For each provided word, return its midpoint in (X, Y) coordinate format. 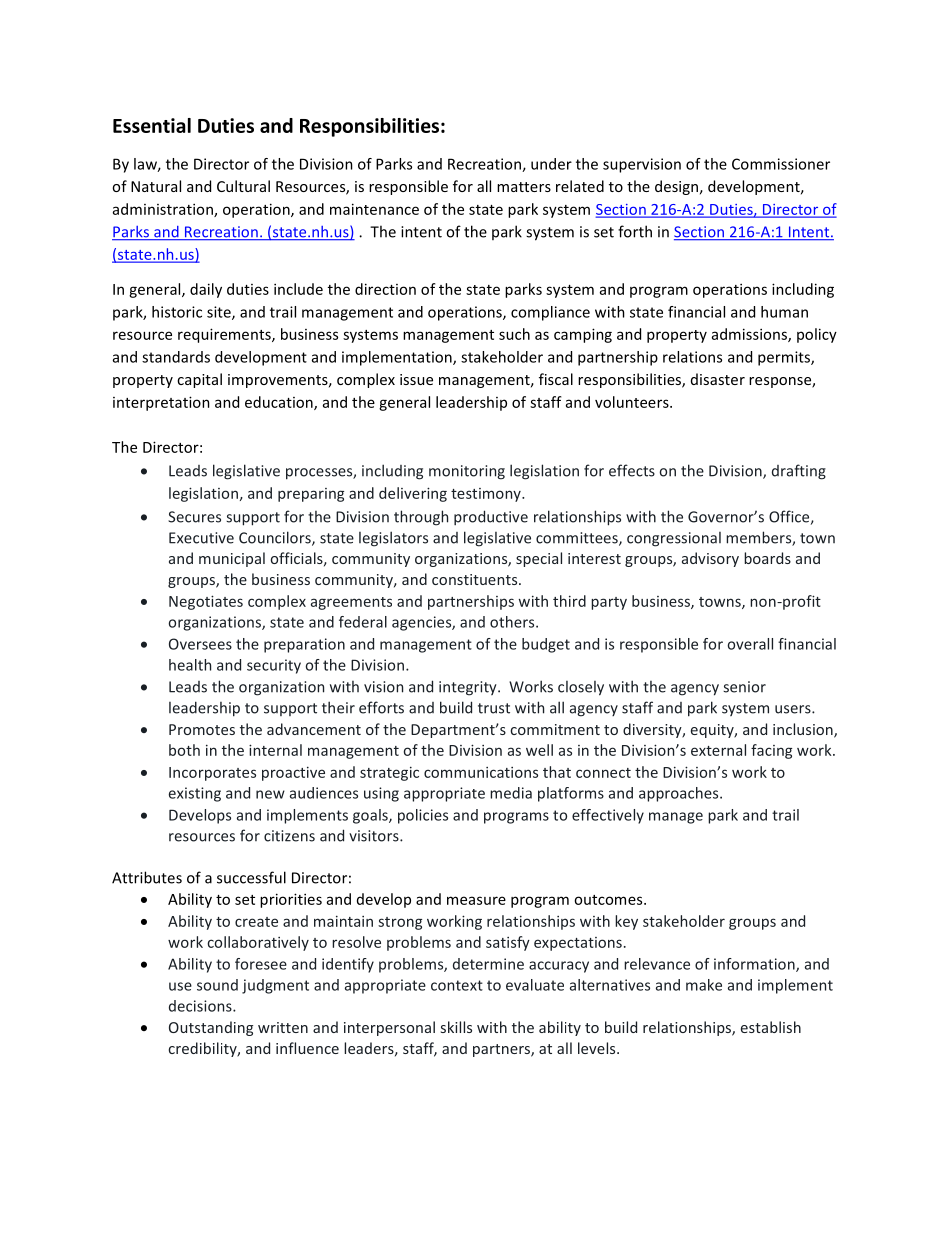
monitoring (467, 472)
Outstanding (211, 1028)
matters (524, 187)
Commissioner (781, 164)
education (280, 403)
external (718, 750)
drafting (799, 472)
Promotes (202, 729)
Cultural (243, 186)
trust (494, 708)
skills (456, 1027)
